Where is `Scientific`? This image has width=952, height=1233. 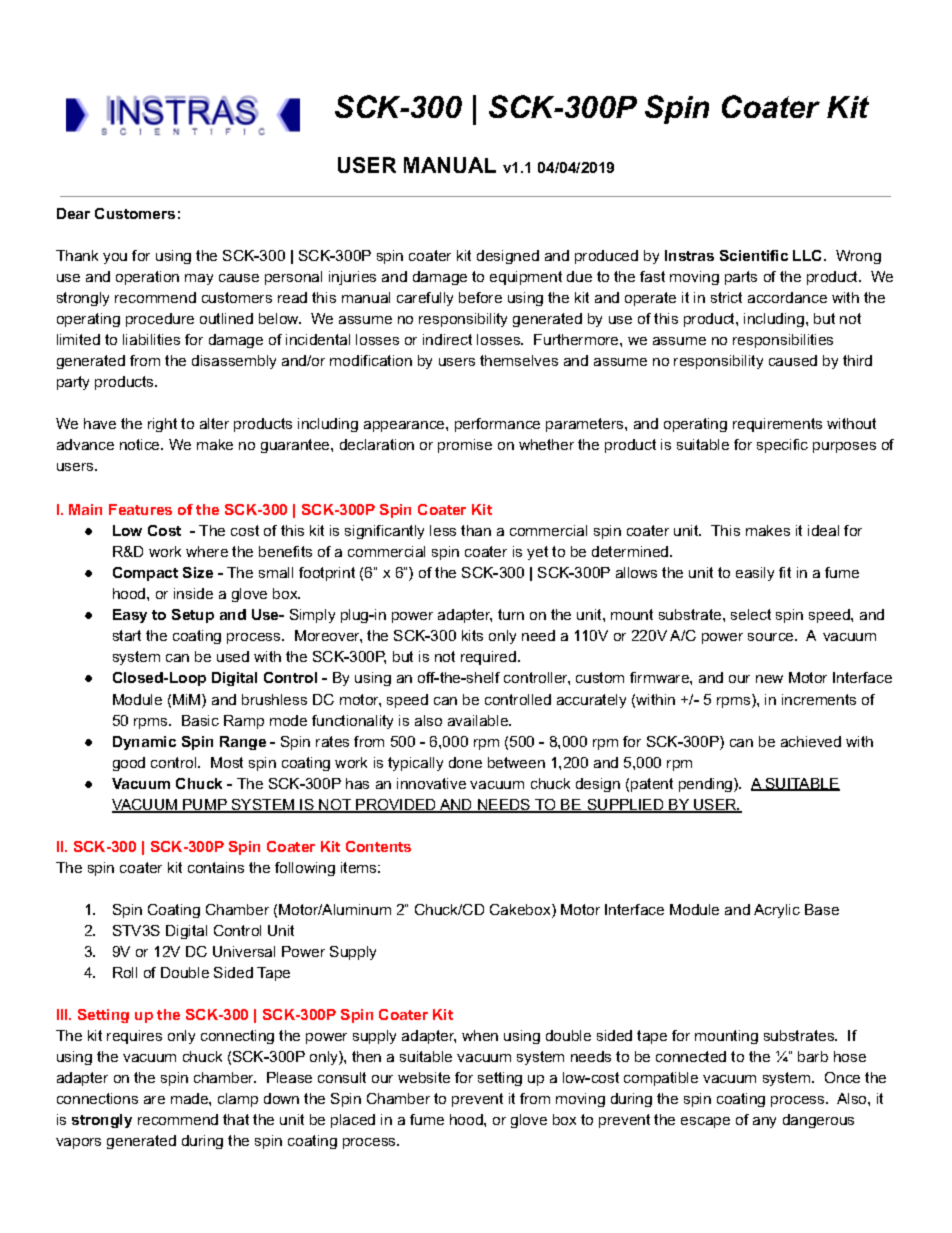 Scientific is located at coordinates (754, 255).
